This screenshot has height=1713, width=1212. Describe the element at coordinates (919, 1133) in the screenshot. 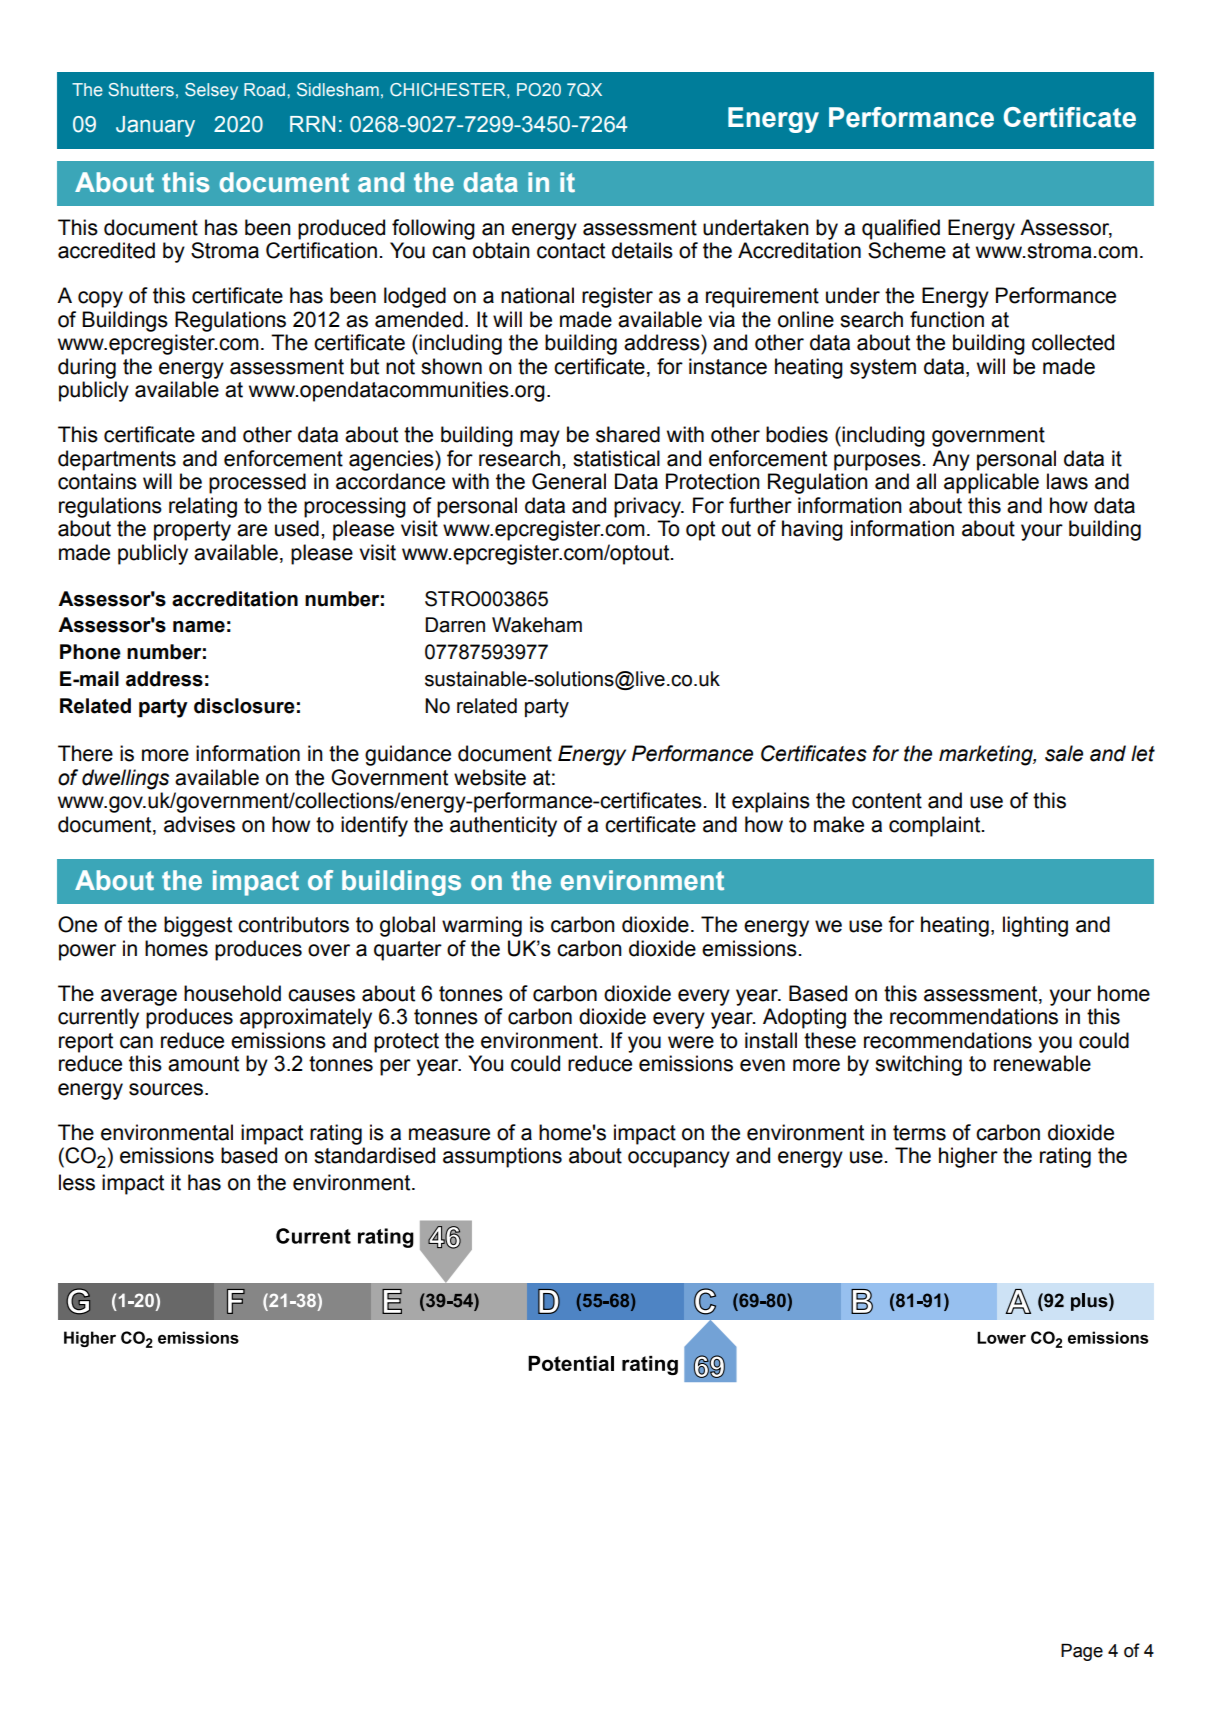

I see `terms` at that location.
